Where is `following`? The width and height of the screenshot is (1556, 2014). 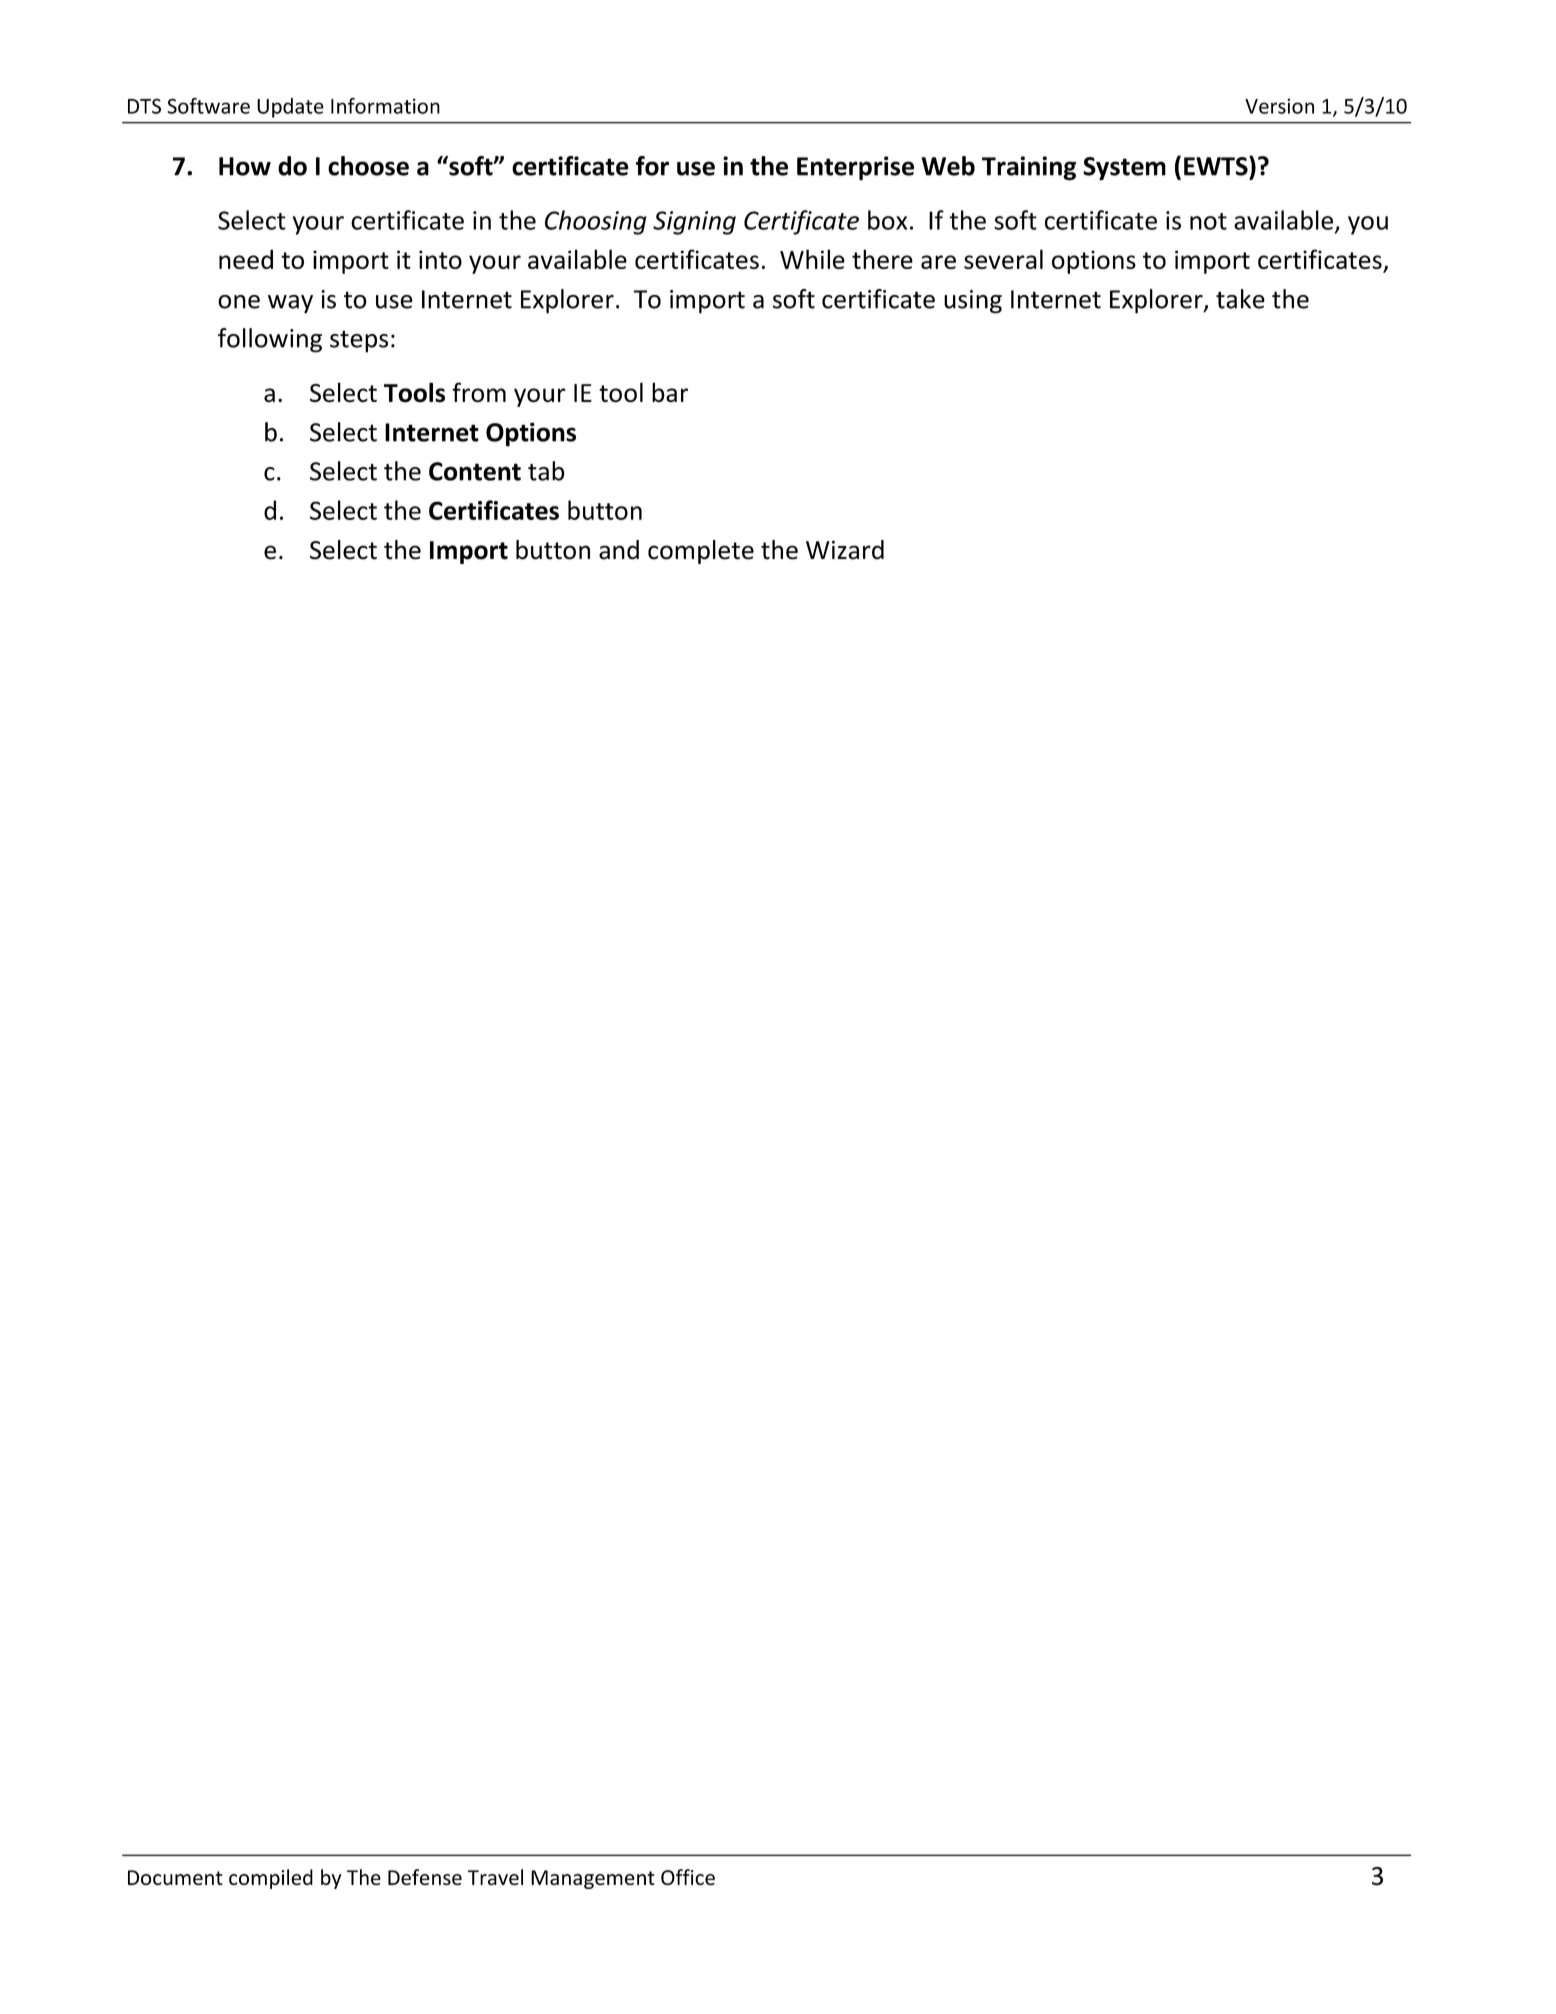
following is located at coordinates (270, 340).
